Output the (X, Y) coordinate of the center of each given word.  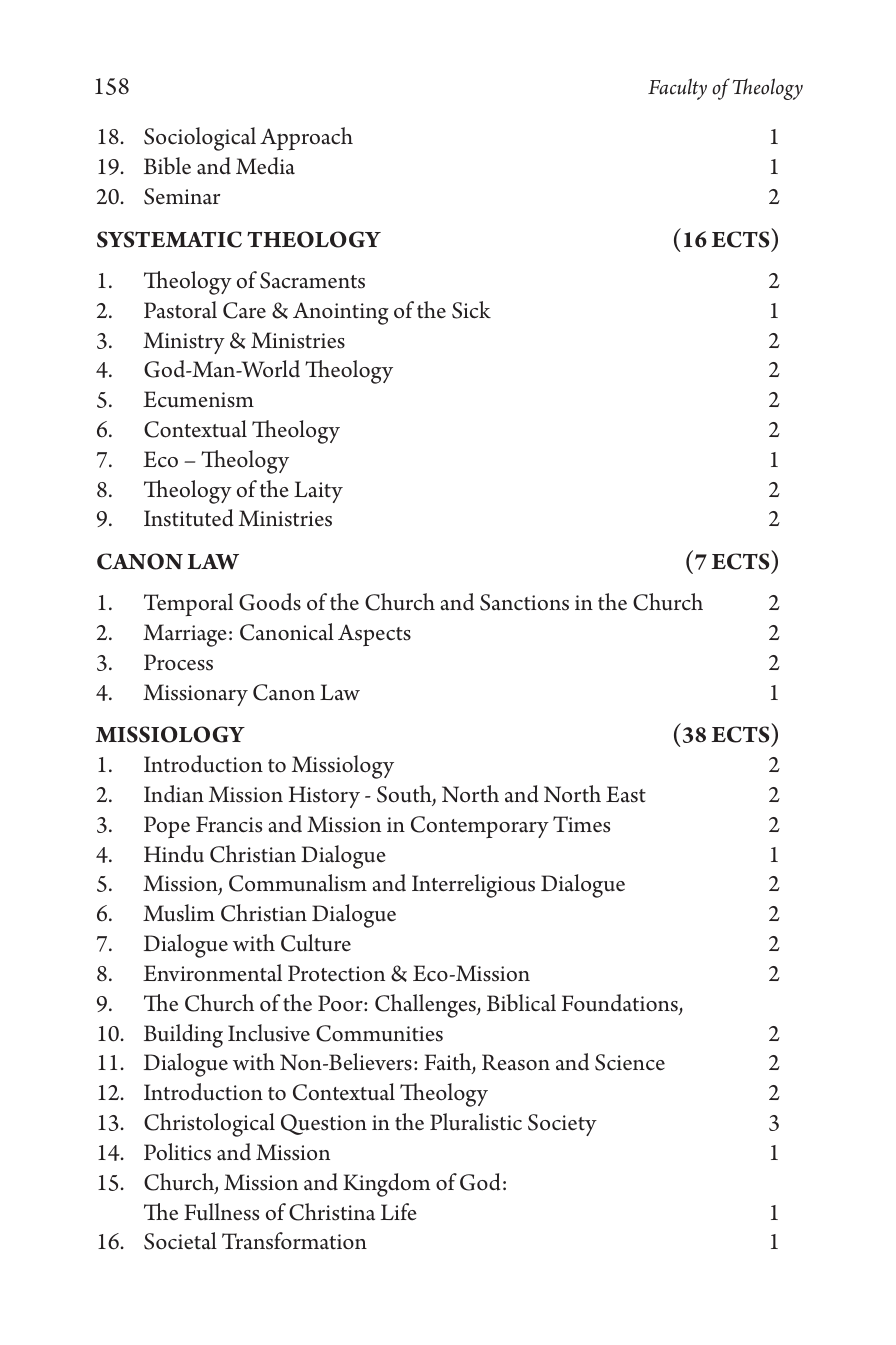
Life (399, 1212)
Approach (306, 138)
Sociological (200, 139)
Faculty (677, 89)
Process (178, 662)
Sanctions (524, 602)
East (626, 794)
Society (562, 1125)
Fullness (221, 1212)
